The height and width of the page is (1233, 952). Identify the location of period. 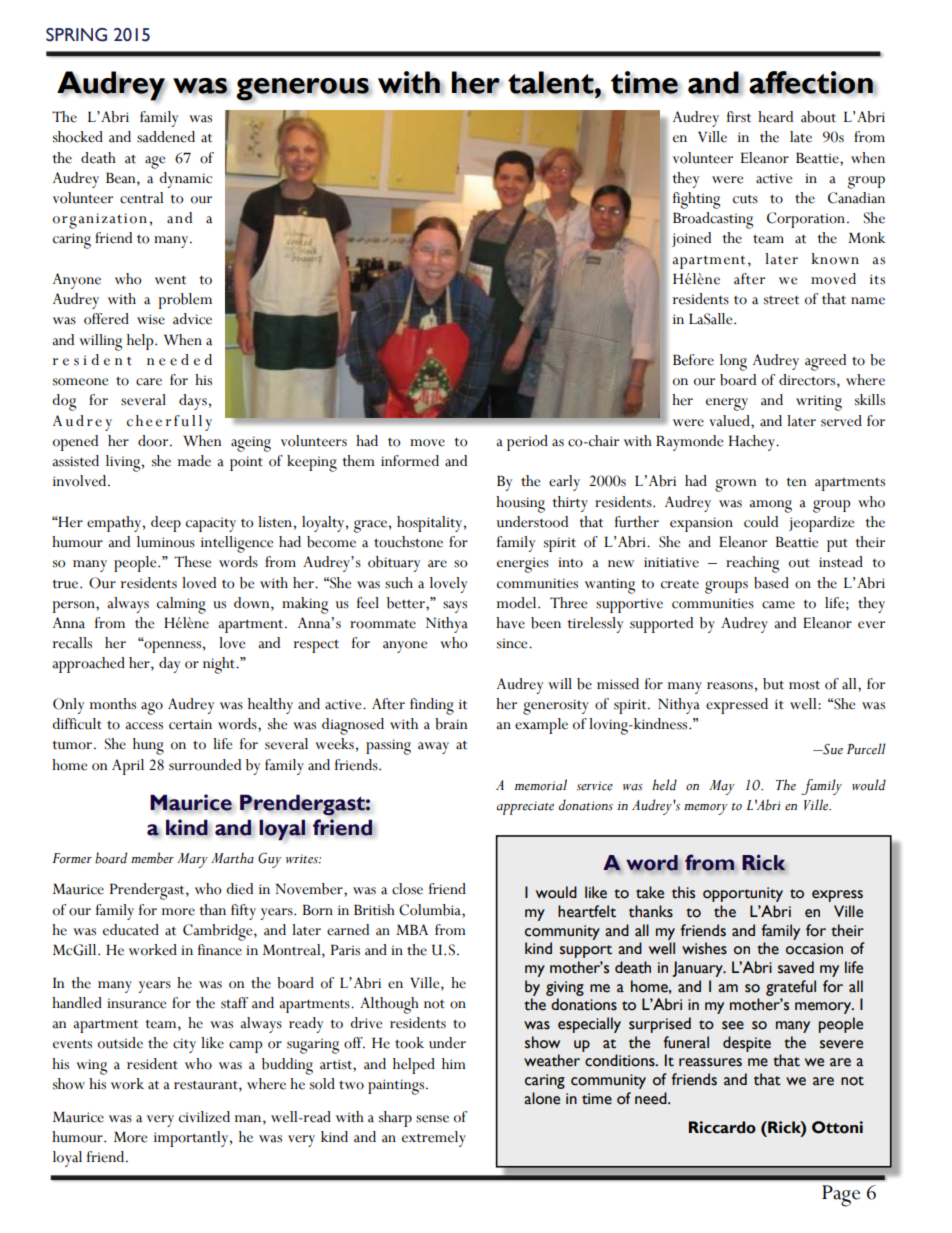
(527, 443).
